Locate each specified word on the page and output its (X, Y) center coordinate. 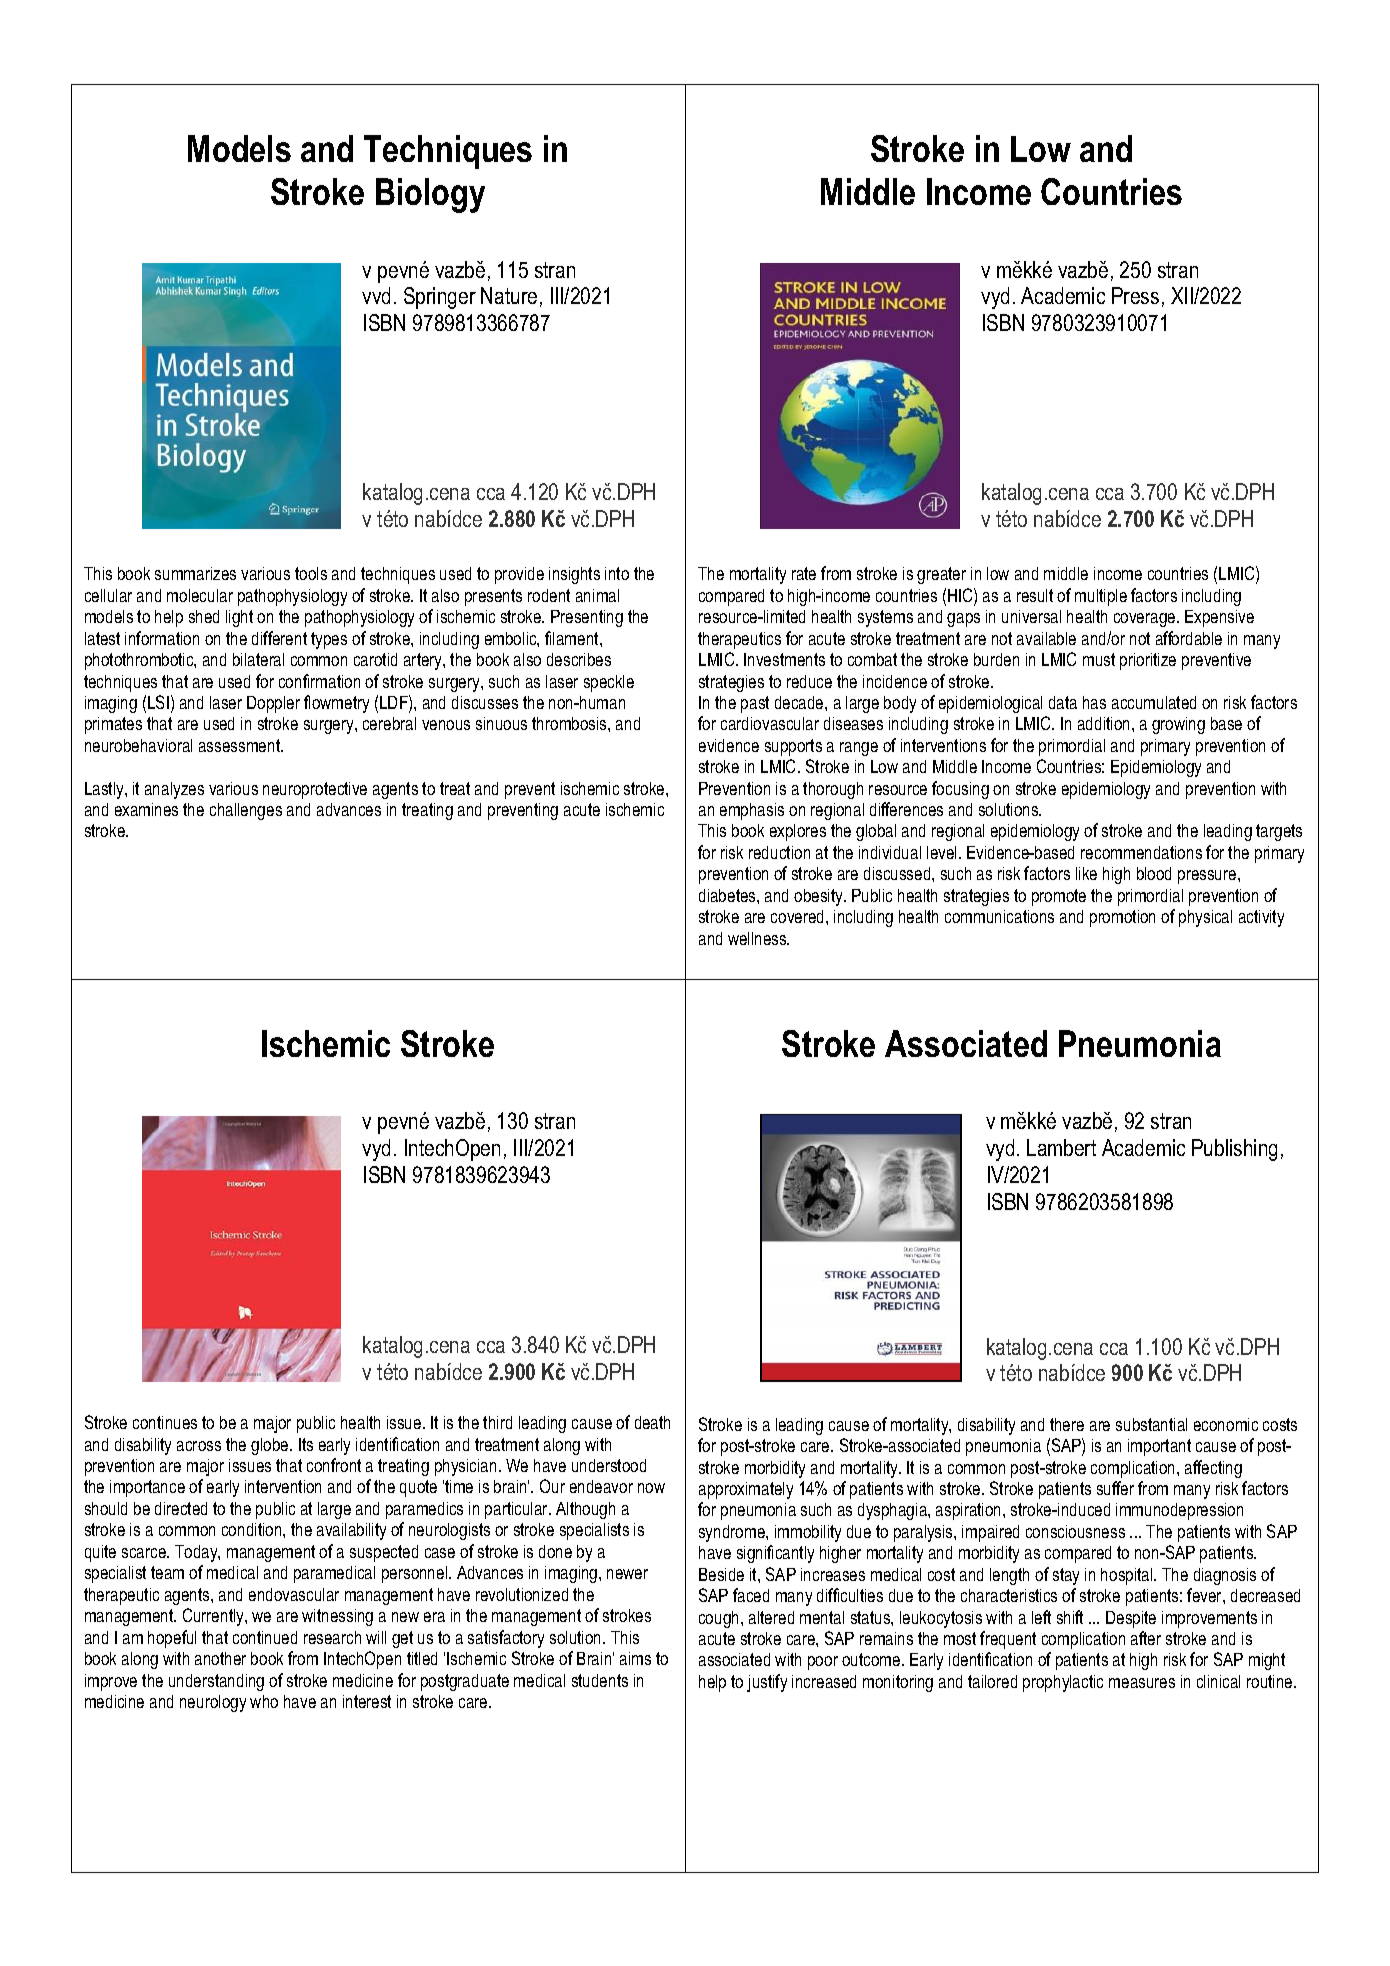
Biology (430, 195)
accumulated (1154, 702)
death (652, 1422)
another (220, 1658)
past (755, 704)
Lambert (1061, 1147)
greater (941, 575)
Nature (509, 295)
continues (165, 1422)
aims (635, 1658)
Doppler (273, 704)
